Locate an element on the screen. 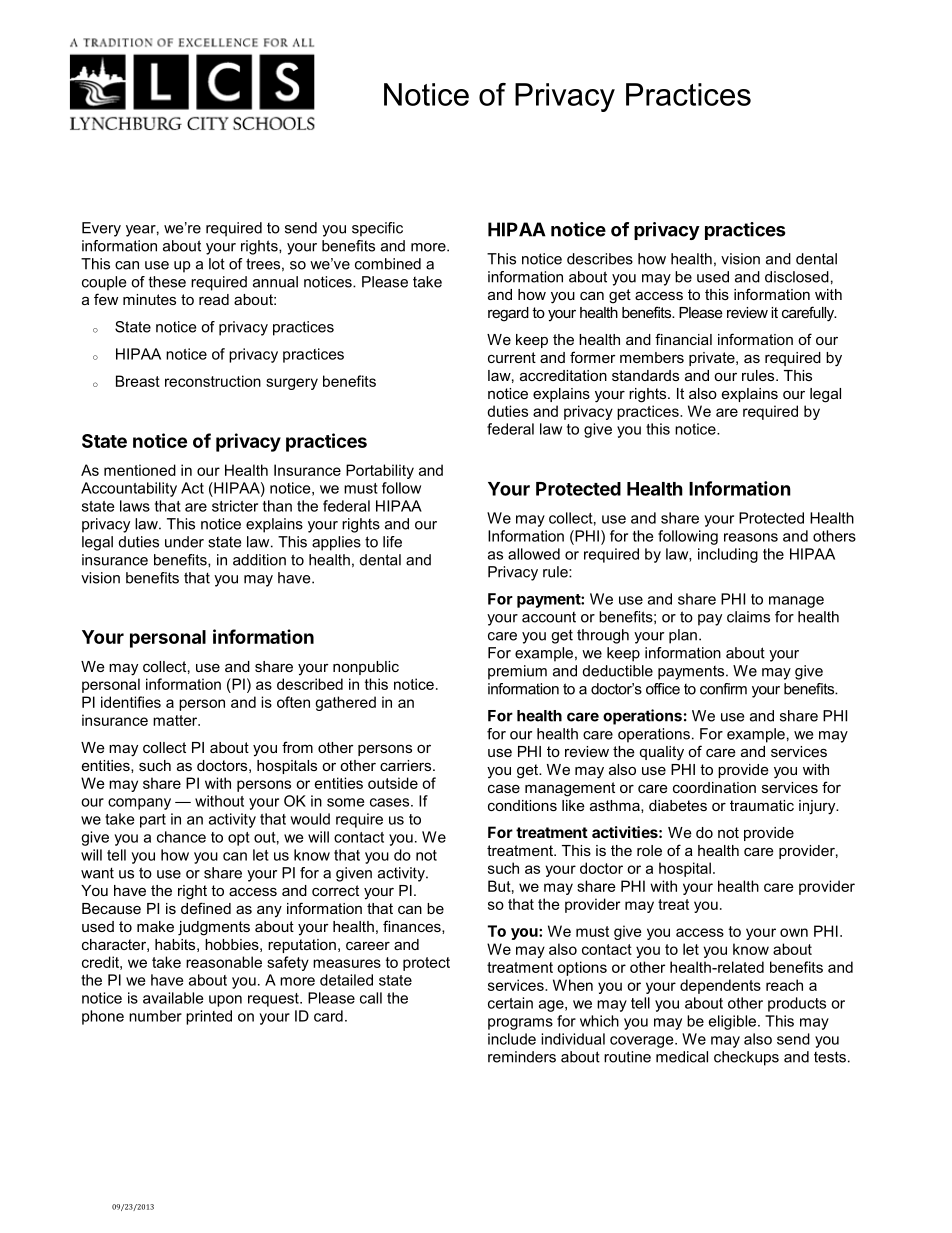  correct is located at coordinates (335, 890).
